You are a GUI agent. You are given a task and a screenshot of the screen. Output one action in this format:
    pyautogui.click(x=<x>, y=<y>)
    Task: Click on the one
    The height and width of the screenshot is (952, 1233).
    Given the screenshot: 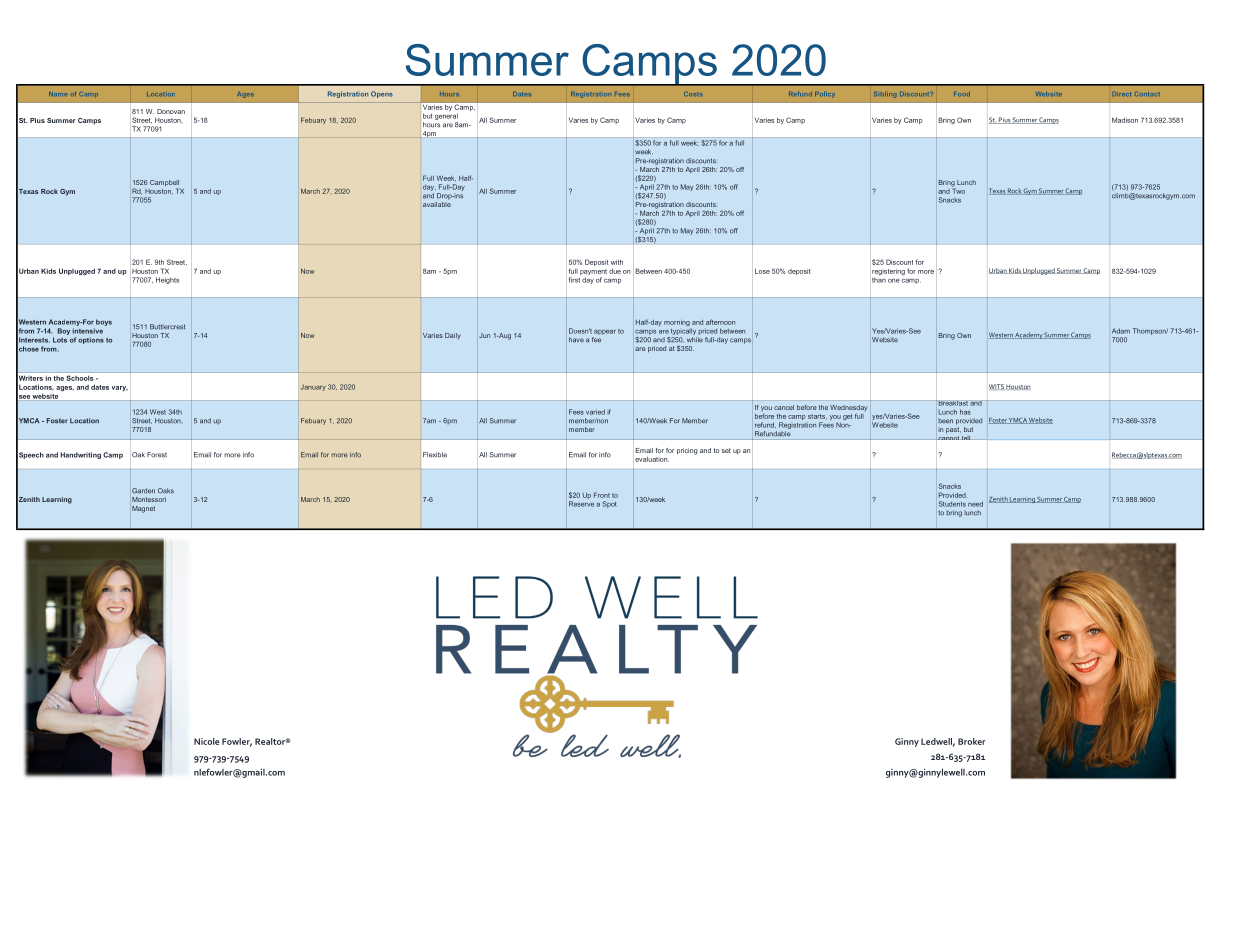 What is the action you would take?
    pyautogui.click(x=894, y=281)
